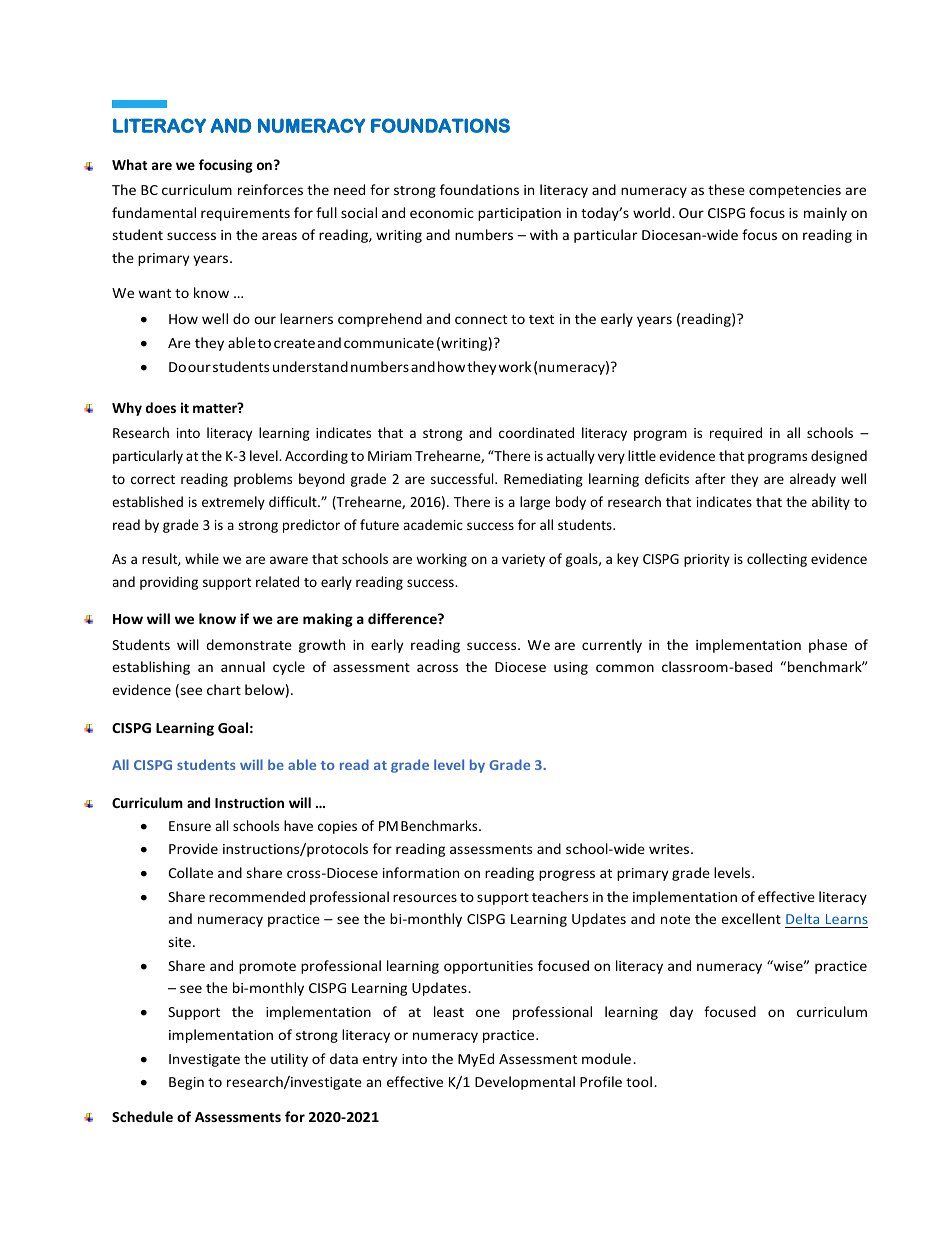 The height and width of the page is (1233, 952). I want to click on phase, so click(828, 646).
